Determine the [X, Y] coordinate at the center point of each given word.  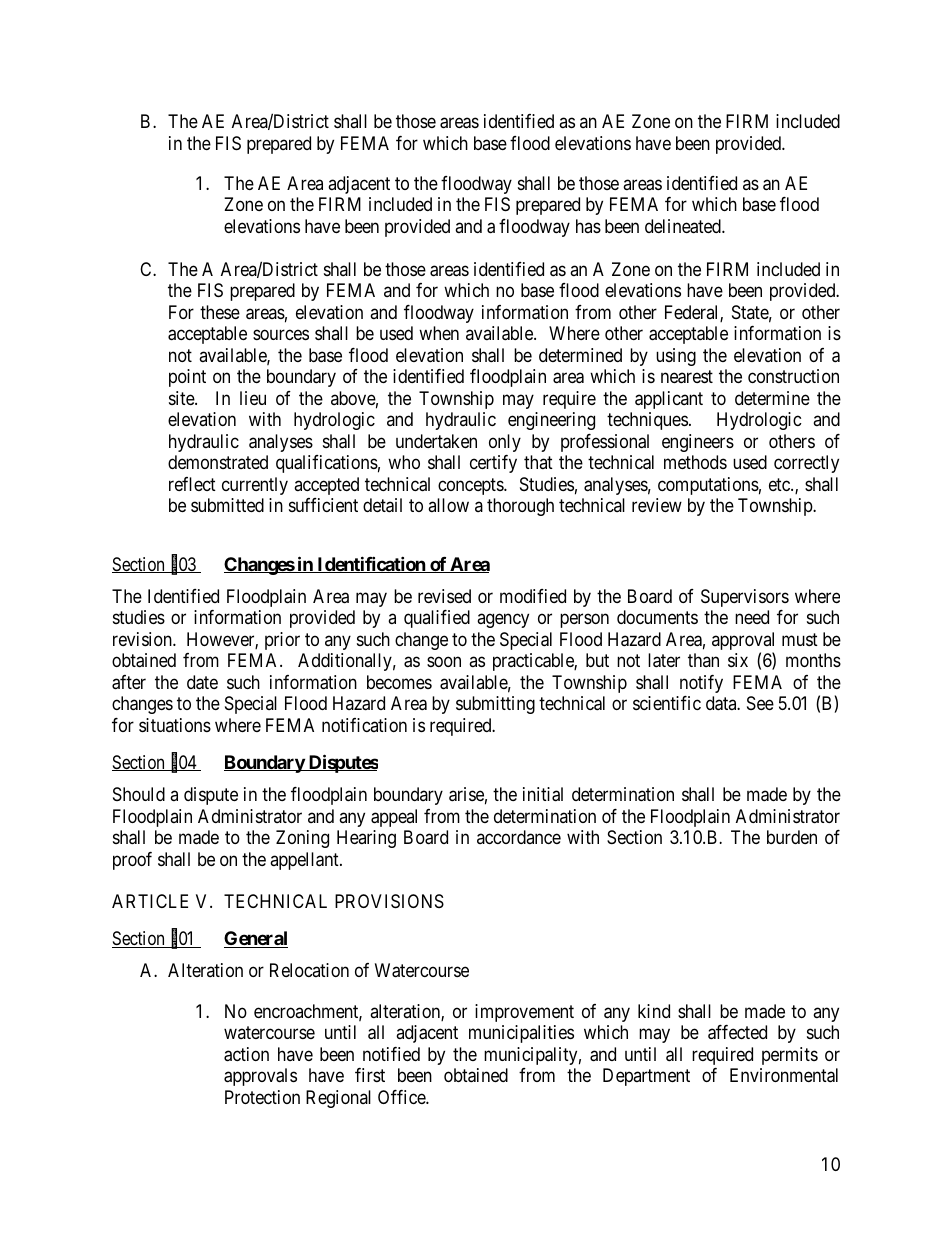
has [588, 226]
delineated [684, 226]
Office [402, 1097]
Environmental [784, 1075]
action [246, 1054]
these [220, 312]
